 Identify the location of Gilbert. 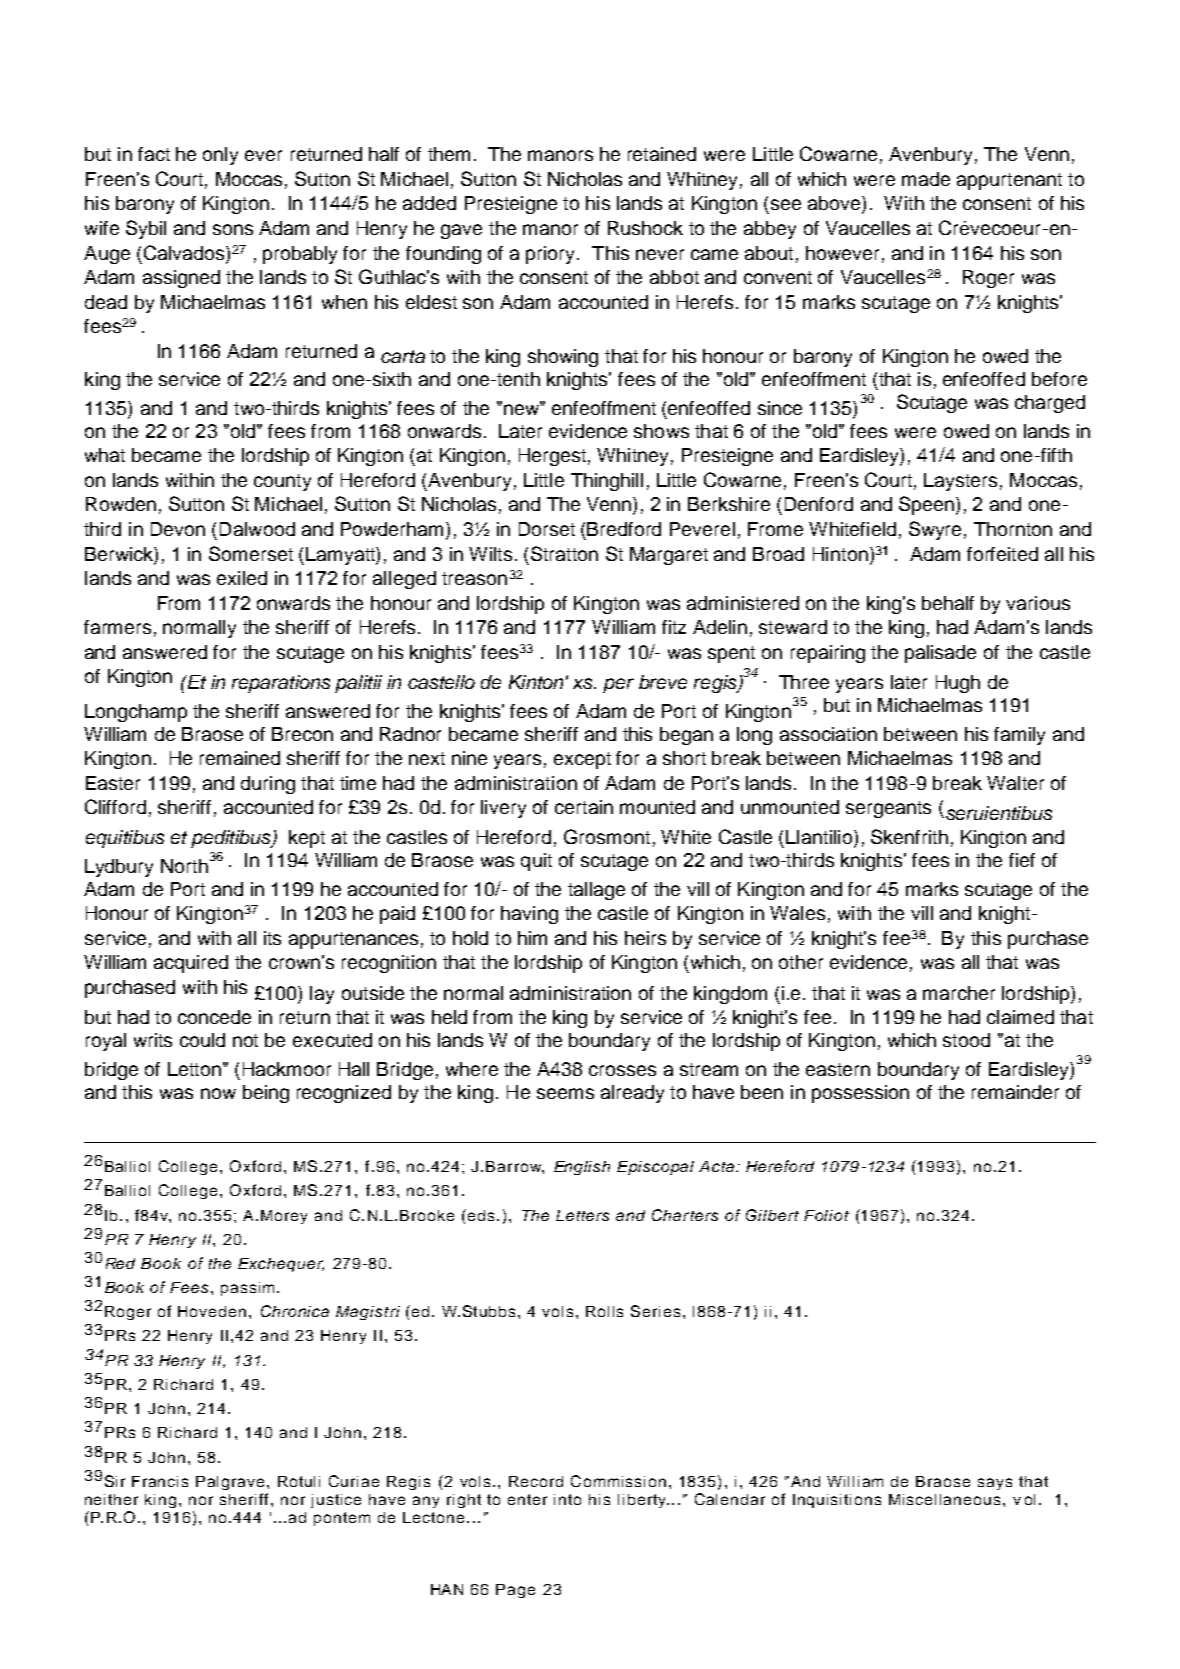
(772, 1215).
